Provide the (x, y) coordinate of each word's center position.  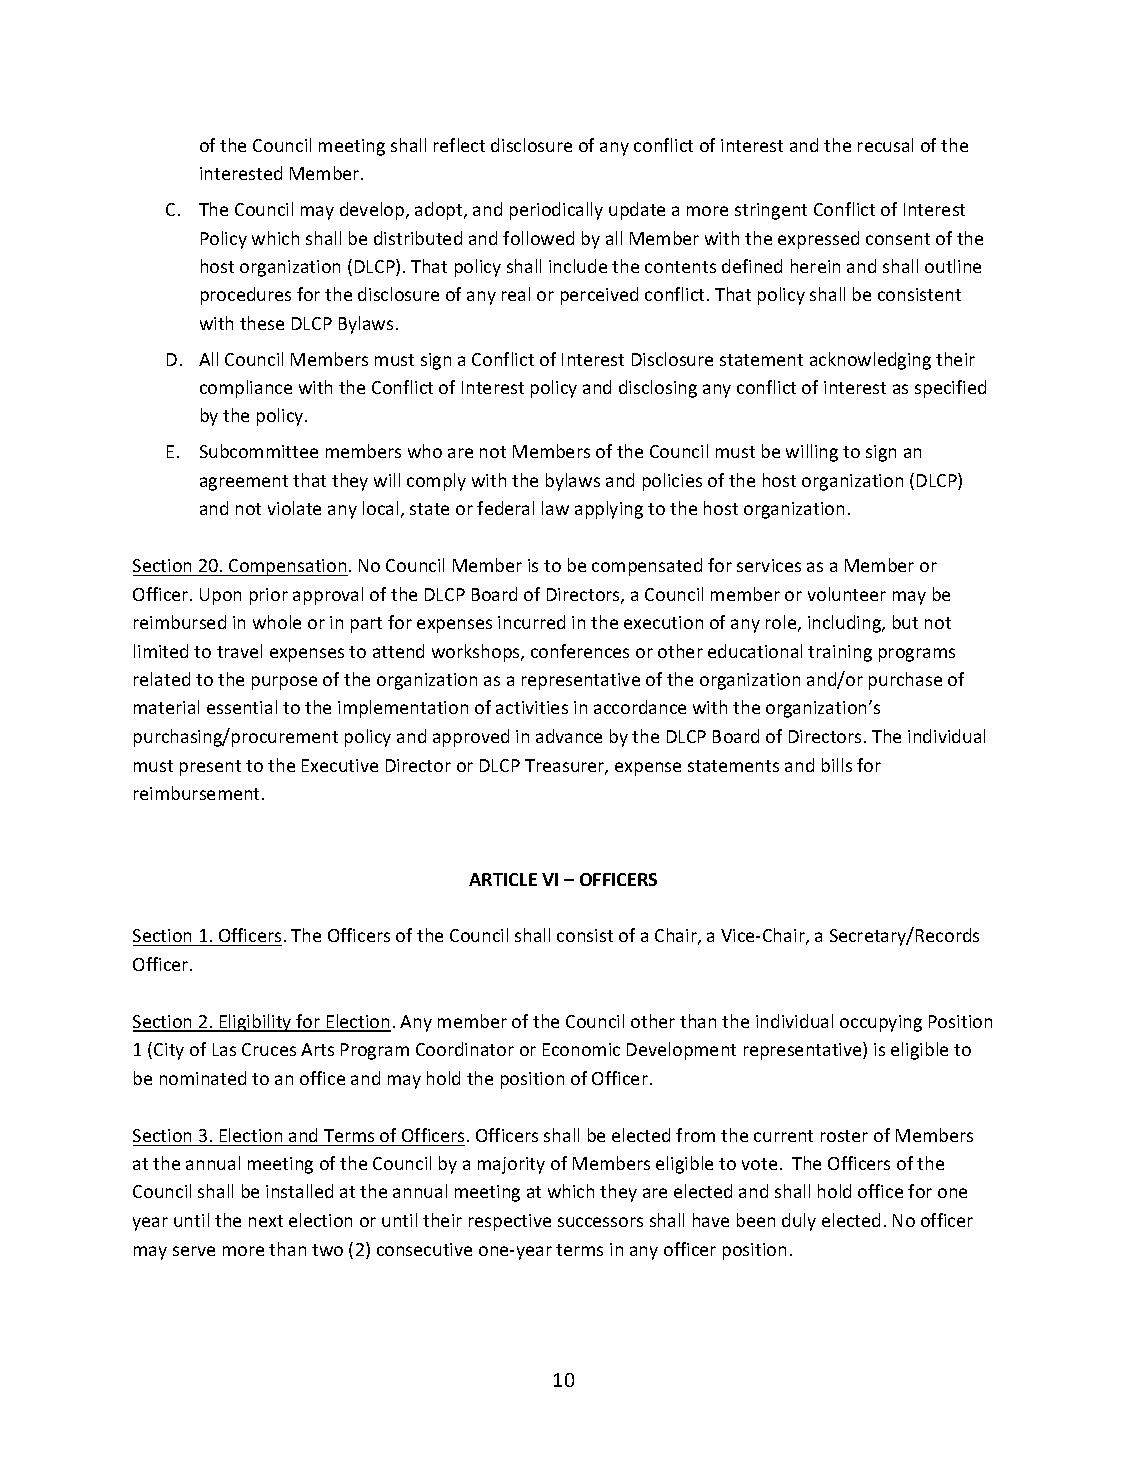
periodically (556, 211)
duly (799, 1222)
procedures (246, 296)
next (266, 1221)
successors (600, 1222)
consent (898, 239)
